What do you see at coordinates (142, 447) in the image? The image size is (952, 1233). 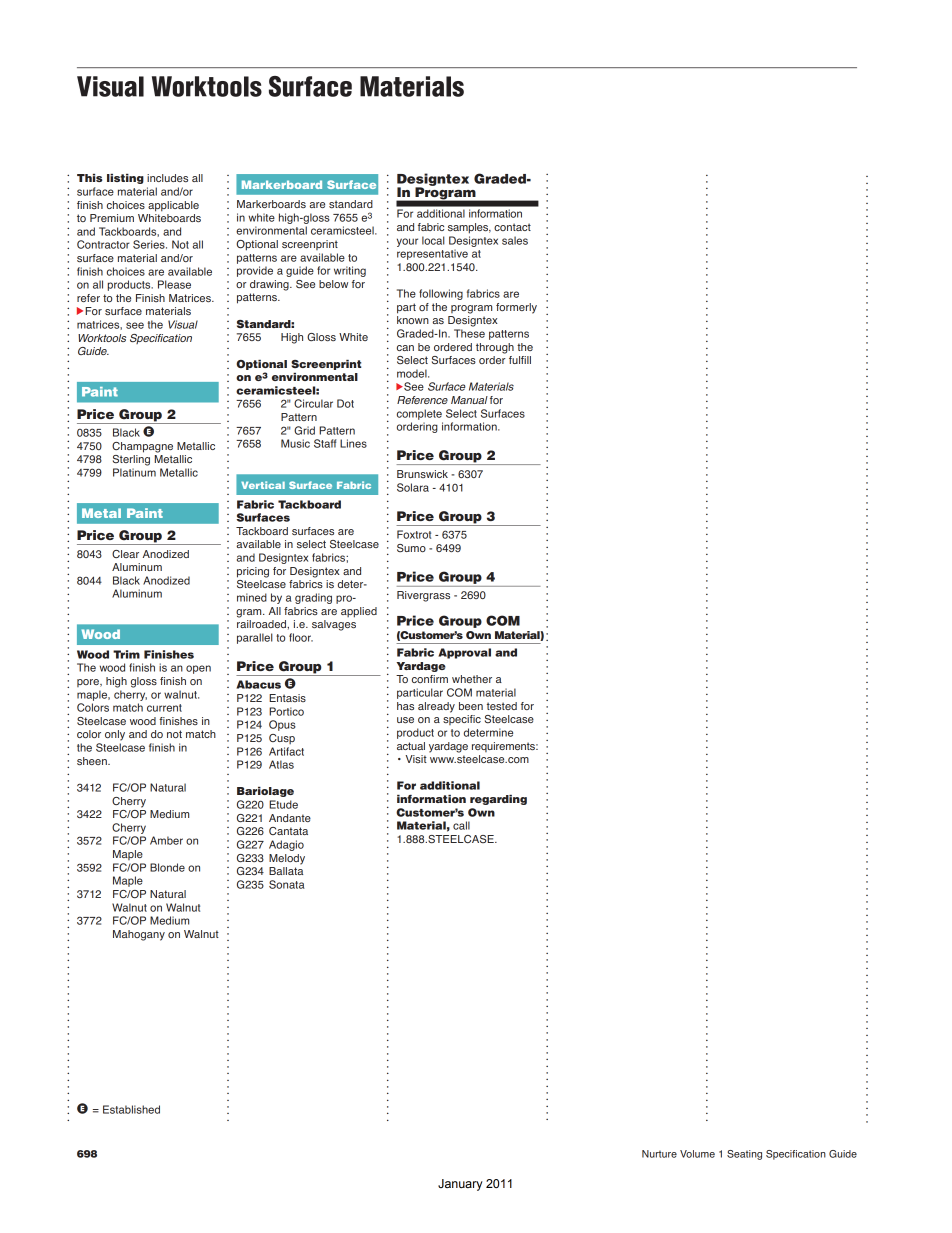 I see `Champagne` at bounding box center [142, 447].
